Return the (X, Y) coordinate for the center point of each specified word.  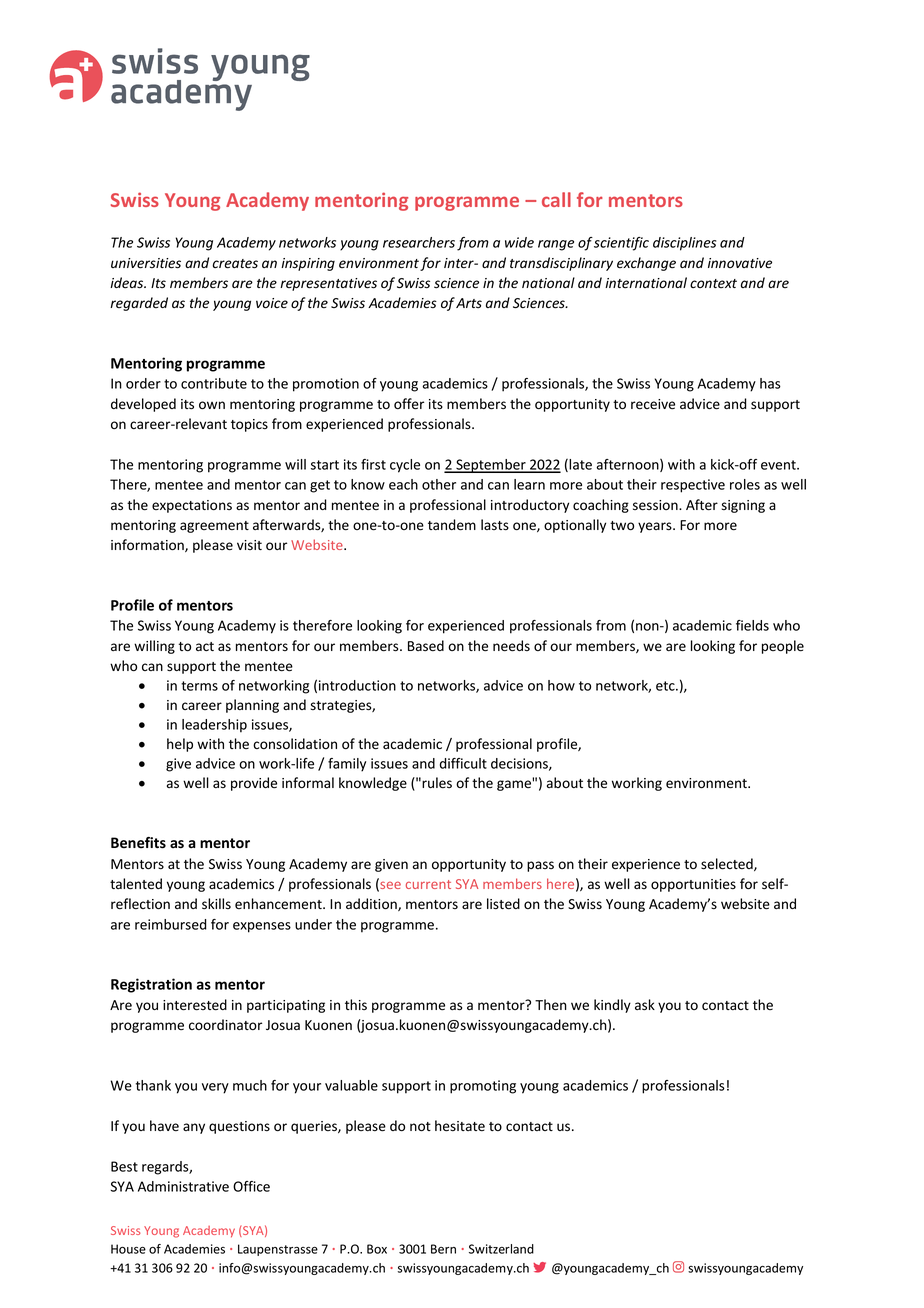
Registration (151, 985)
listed (503, 904)
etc (666, 686)
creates (235, 264)
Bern (443, 1249)
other (439, 484)
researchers (419, 242)
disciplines (684, 244)
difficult (463, 763)
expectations (192, 506)
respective (693, 486)
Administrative (183, 1186)
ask (645, 1005)
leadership (214, 726)
